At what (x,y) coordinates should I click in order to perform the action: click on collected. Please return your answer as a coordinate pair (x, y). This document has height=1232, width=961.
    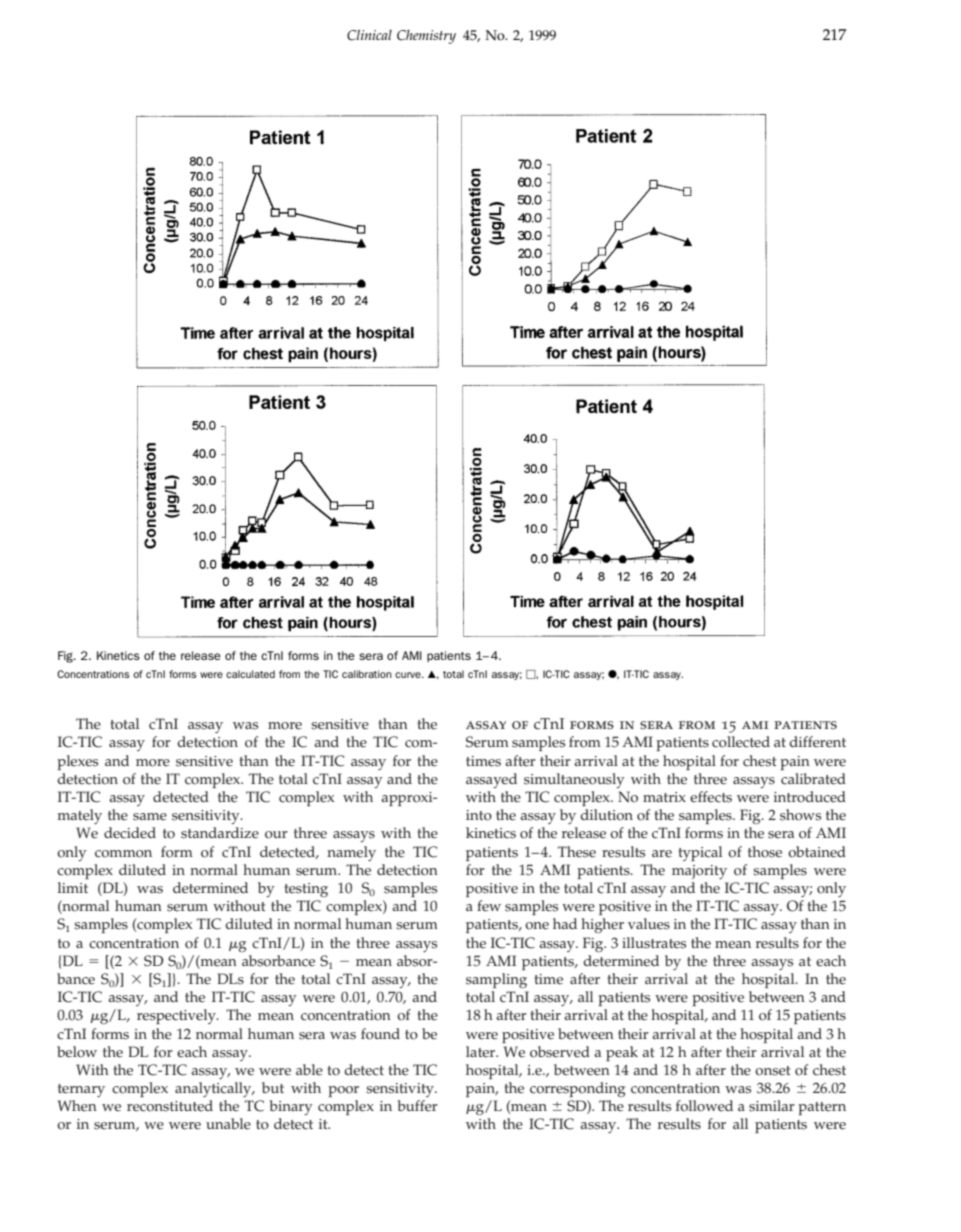
    Looking at the image, I should click on (741, 742).
